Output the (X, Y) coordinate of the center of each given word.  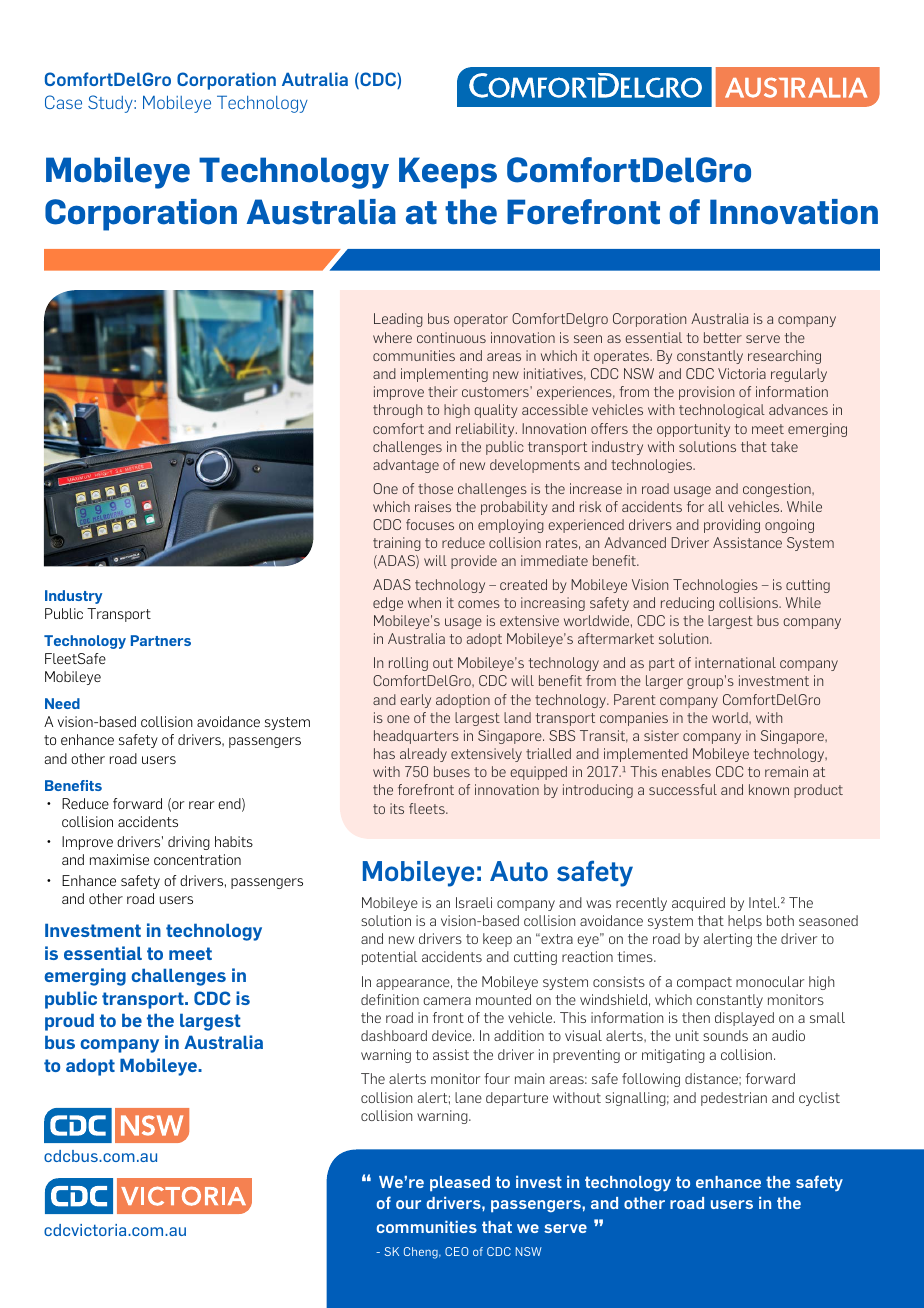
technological (722, 411)
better (723, 337)
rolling (408, 664)
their (443, 391)
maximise (119, 859)
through (397, 411)
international (735, 662)
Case (63, 102)
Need (62, 703)
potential (389, 958)
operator (481, 320)
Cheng (422, 1253)
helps (745, 922)
